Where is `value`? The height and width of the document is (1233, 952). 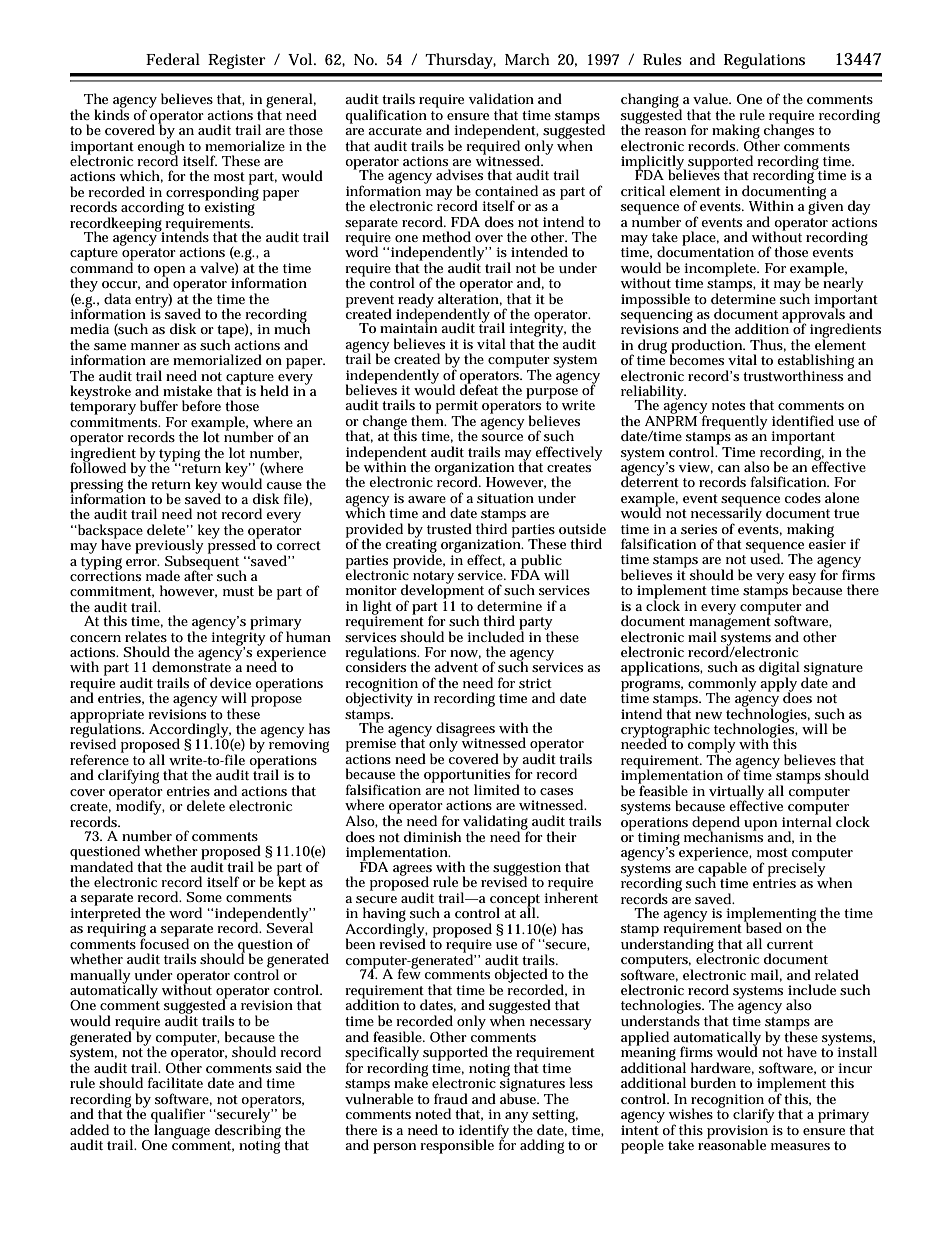 value is located at coordinates (712, 98).
